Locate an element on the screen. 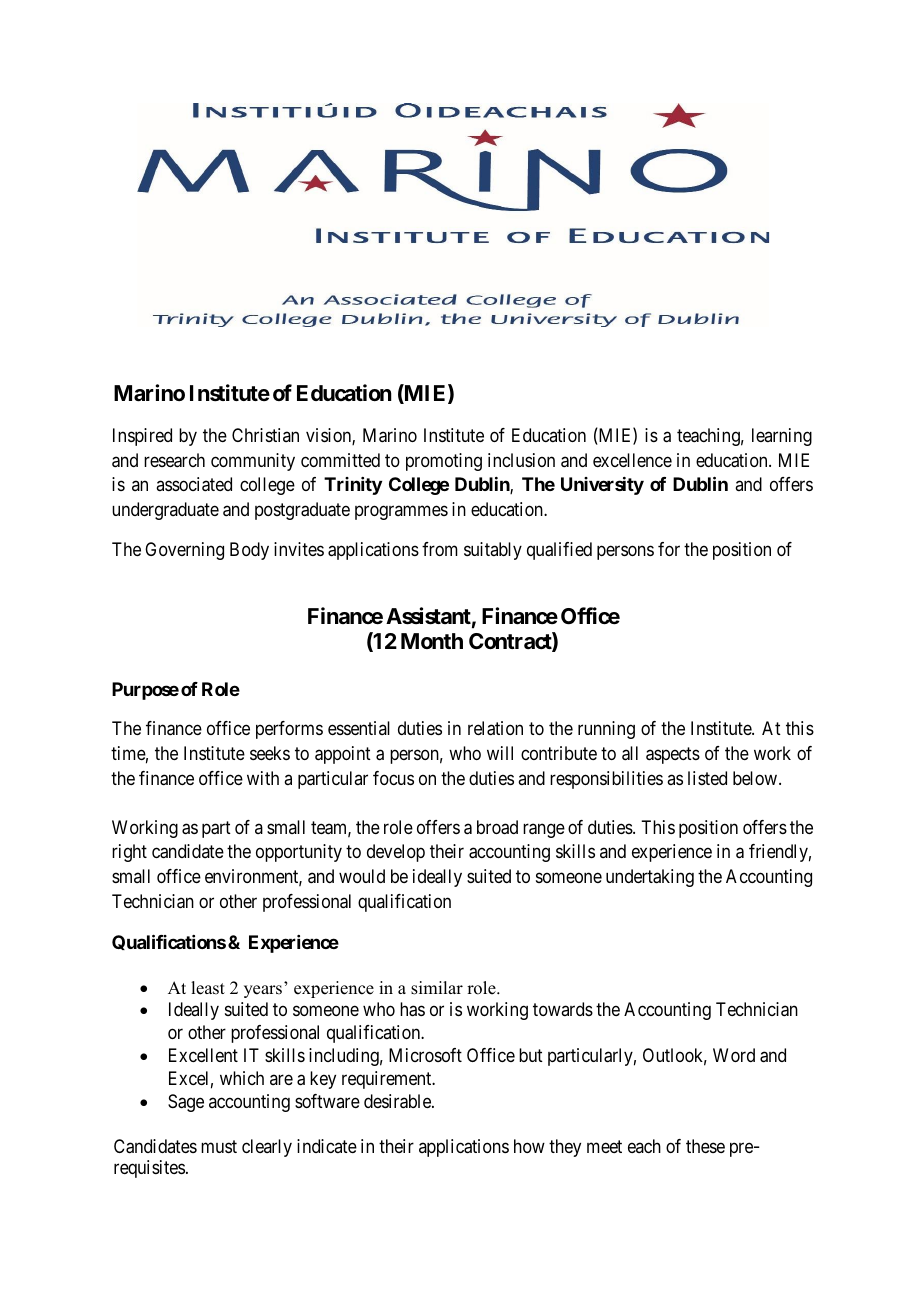  focus is located at coordinates (393, 778).
